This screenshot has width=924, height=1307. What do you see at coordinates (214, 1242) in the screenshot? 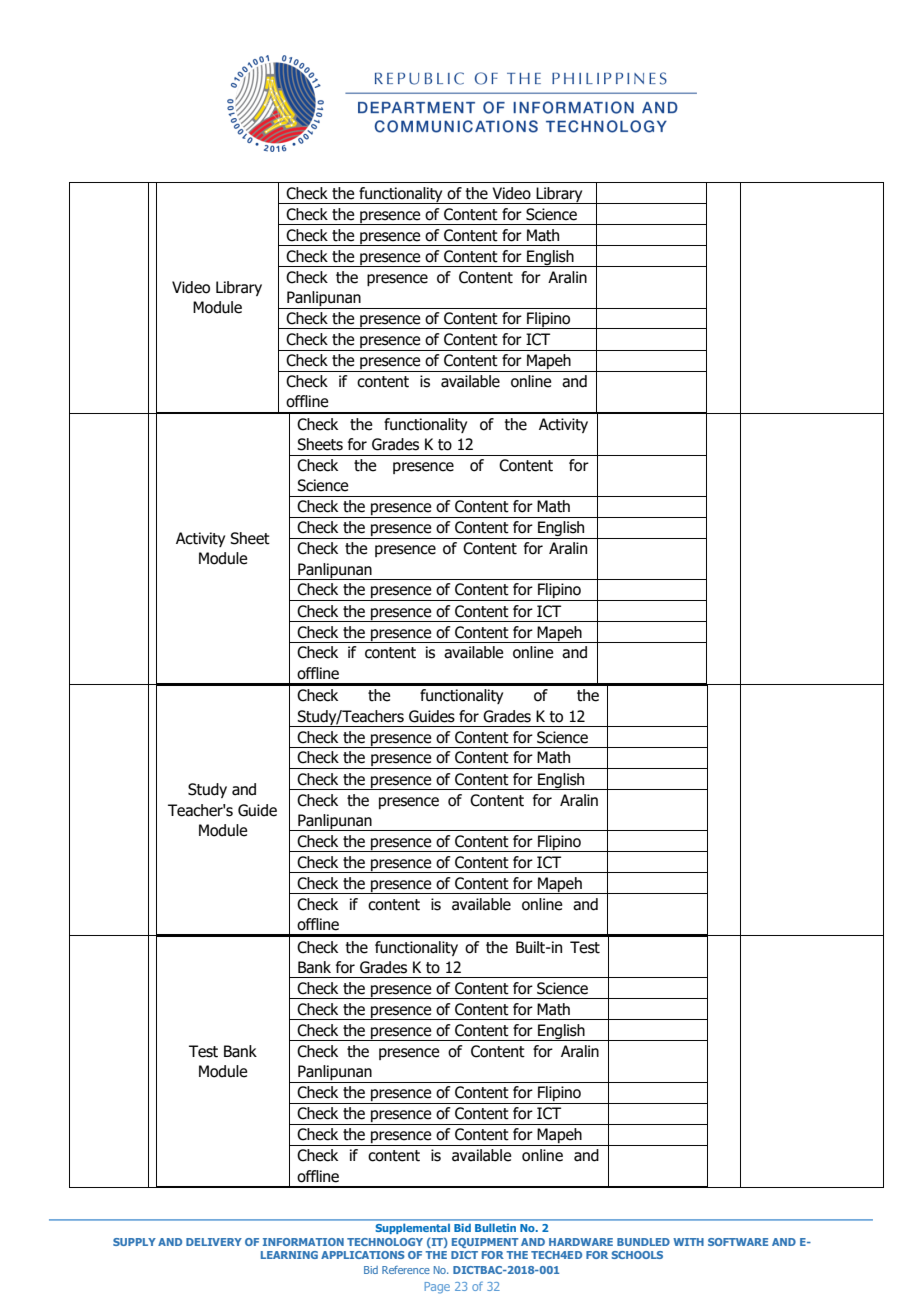
I see `DELIVERY` at bounding box center [214, 1242].
